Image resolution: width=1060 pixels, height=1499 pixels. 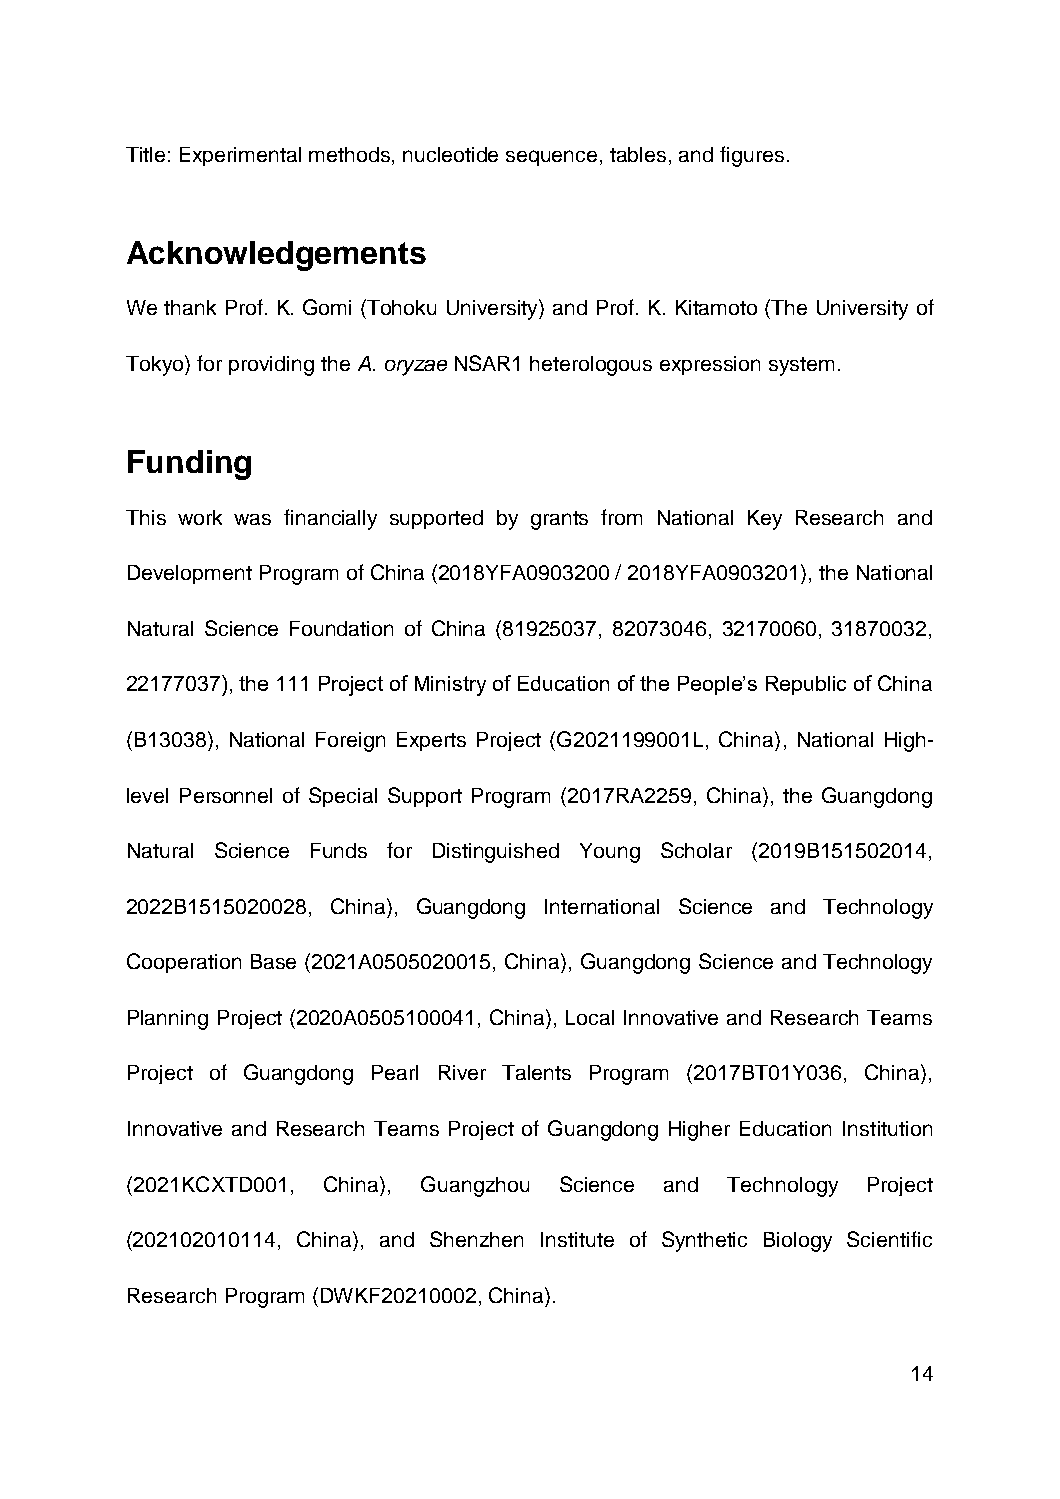 I want to click on sequence, so click(x=551, y=158).
